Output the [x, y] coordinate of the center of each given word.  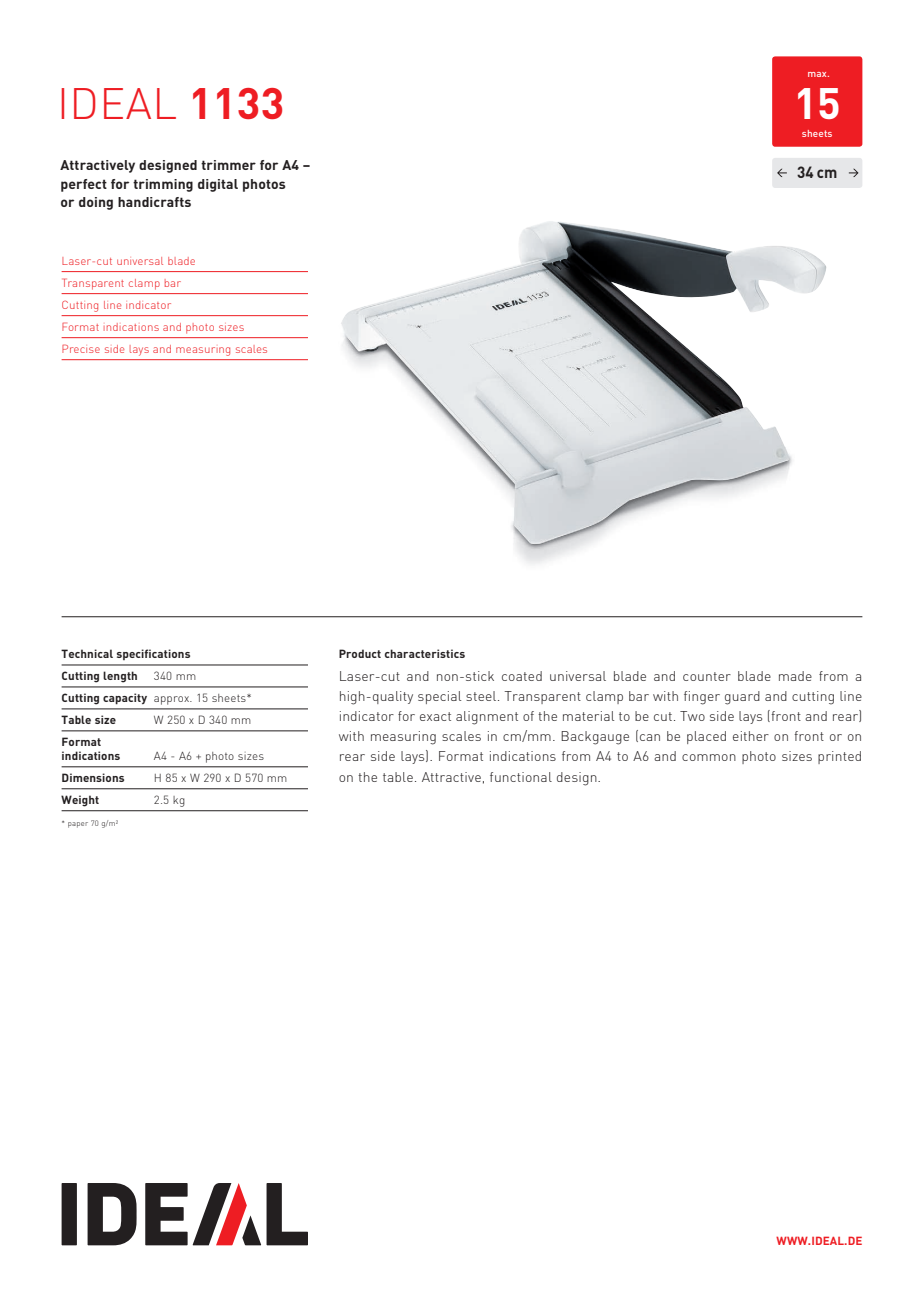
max [818, 74]
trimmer [228, 165]
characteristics [425, 653]
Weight [80, 801]
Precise [81, 348]
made [795, 676]
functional [521, 777]
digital [218, 185]
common [709, 757]
